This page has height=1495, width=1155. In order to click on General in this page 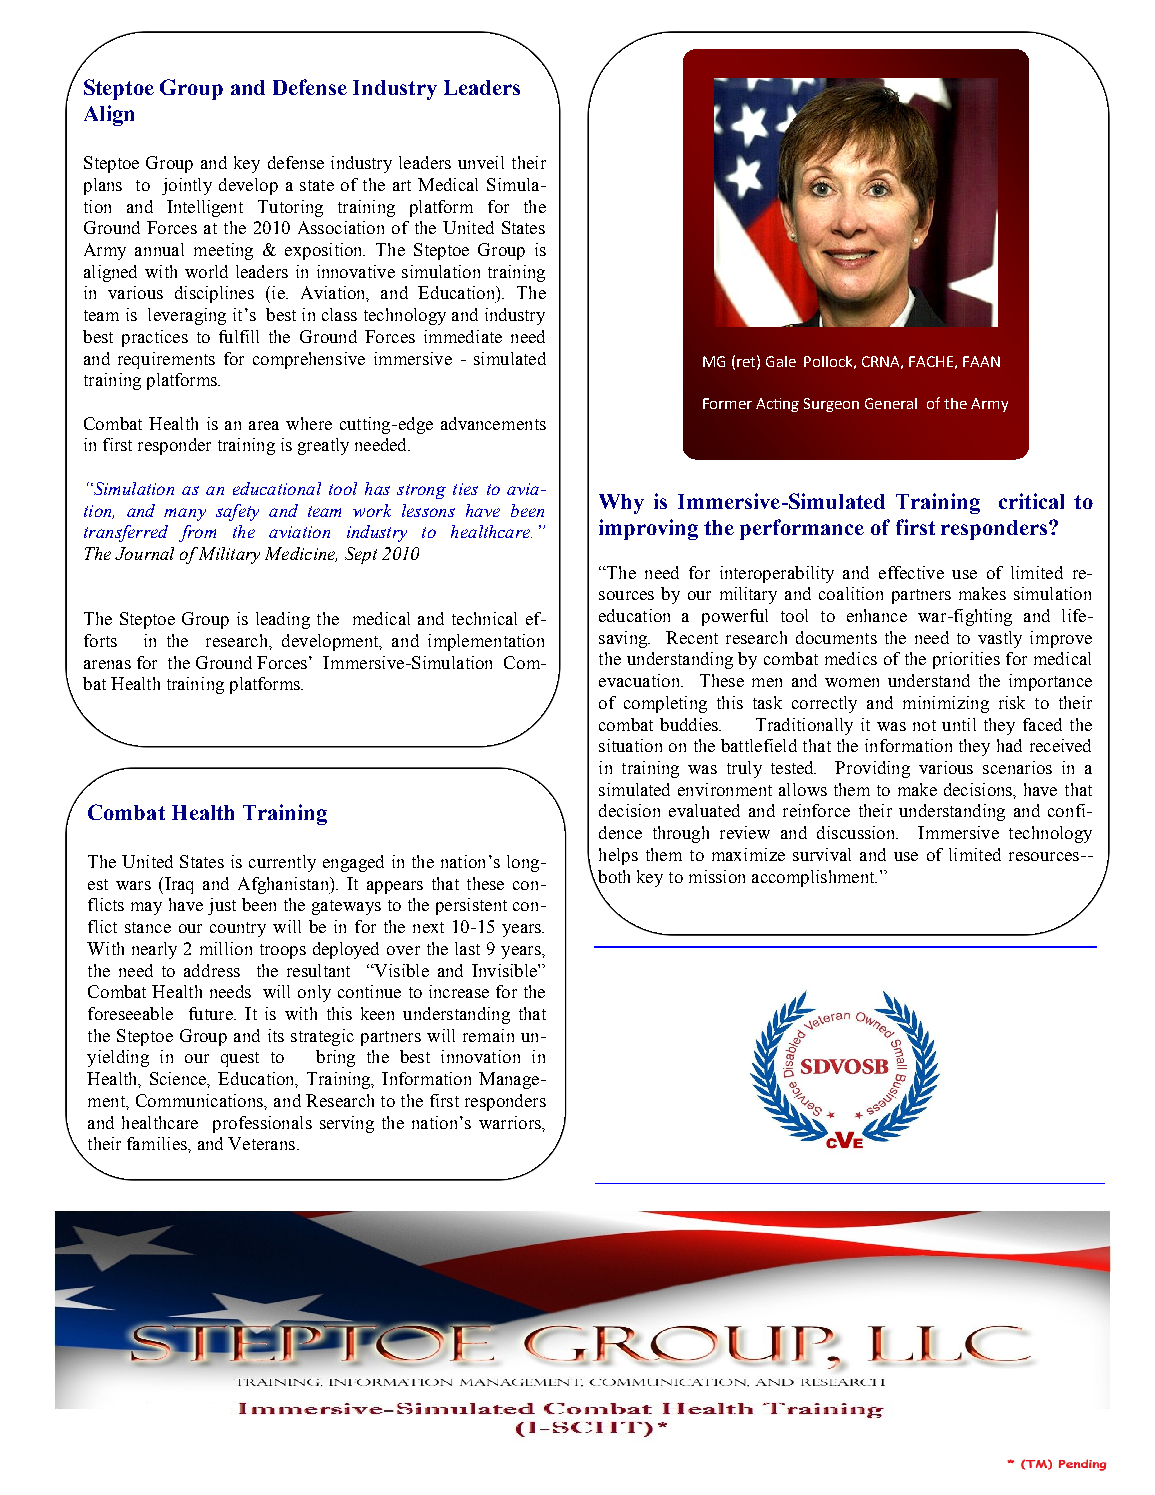, I will do `click(891, 403)`.
